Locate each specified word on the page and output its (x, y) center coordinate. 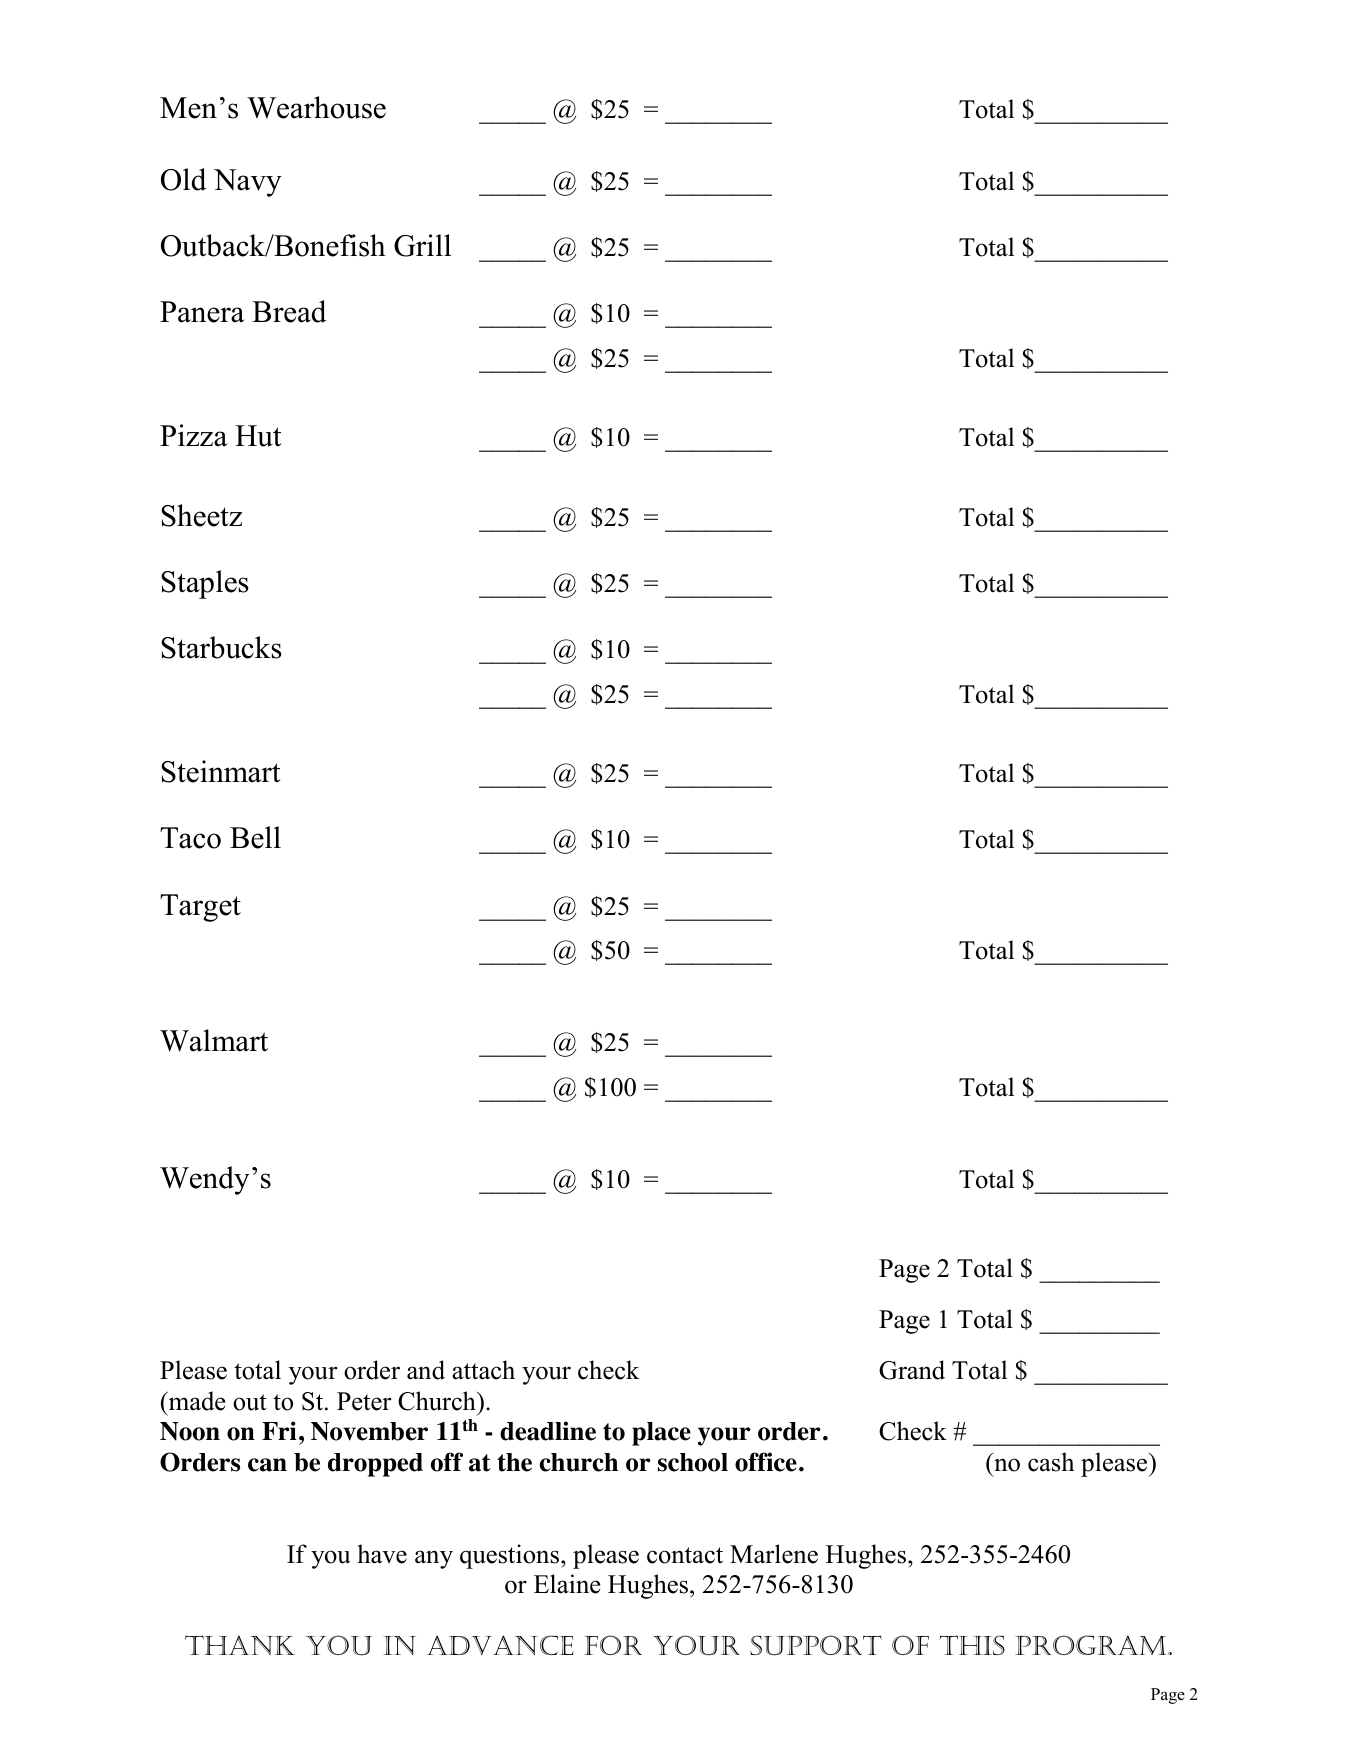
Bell (255, 837)
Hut (258, 436)
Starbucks (221, 647)
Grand (912, 1370)
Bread (289, 311)
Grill (422, 245)
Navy (248, 183)
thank (240, 1645)
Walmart (214, 1040)
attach (483, 1370)
